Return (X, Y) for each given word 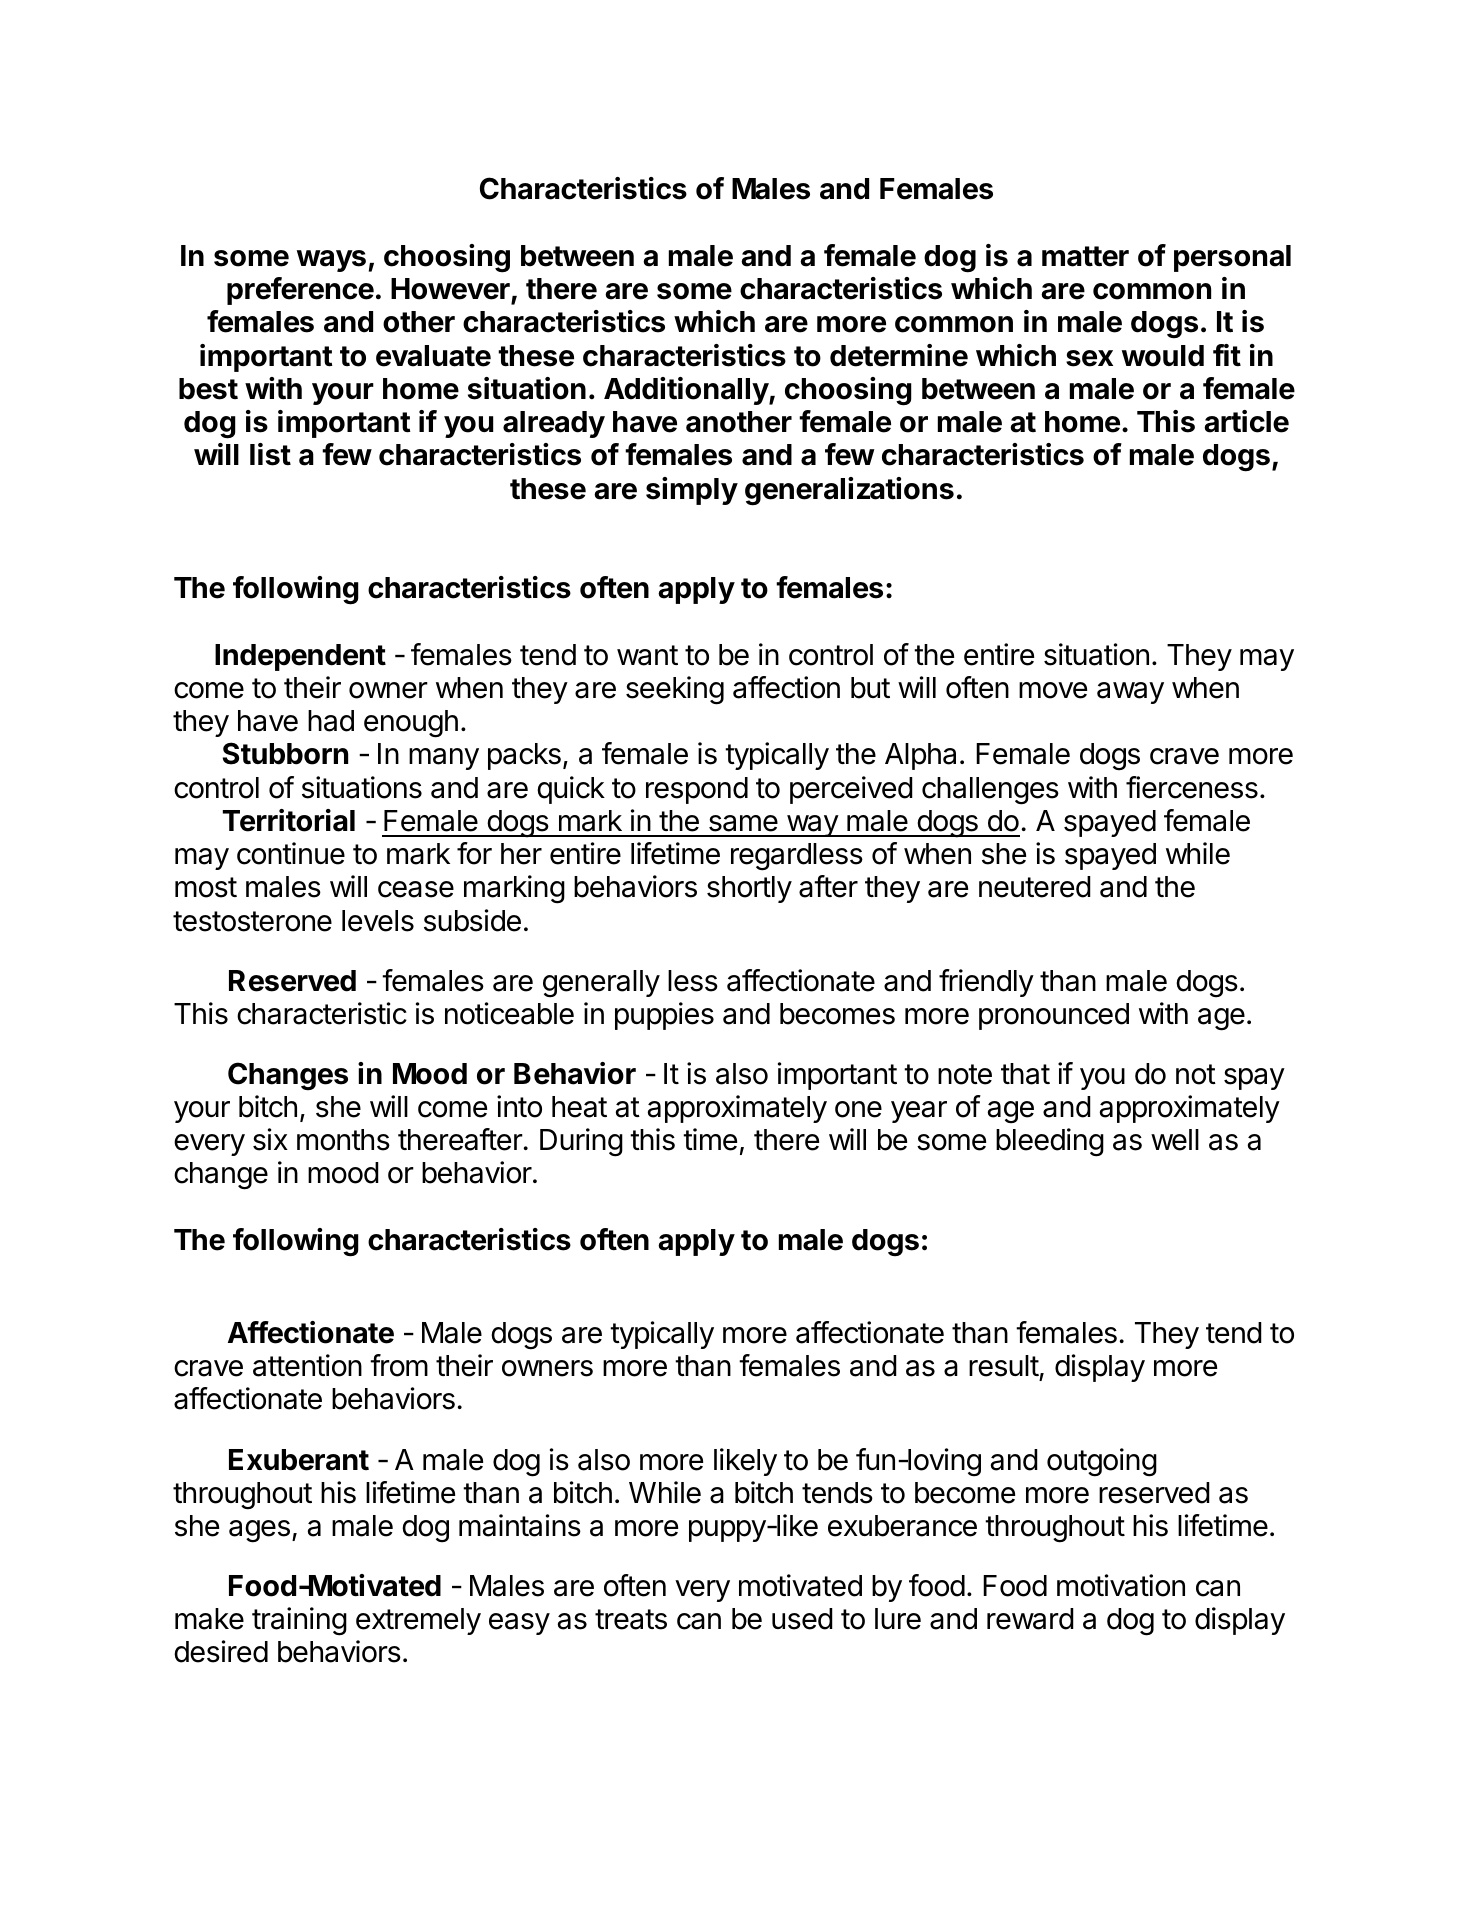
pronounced (1054, 1016)
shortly (749, 889)
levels (378, 921)
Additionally (687, 391)
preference (300, 291)
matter (1085, 256)
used (802, 1619)
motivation (1121, 1585)
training (299, 1621)
